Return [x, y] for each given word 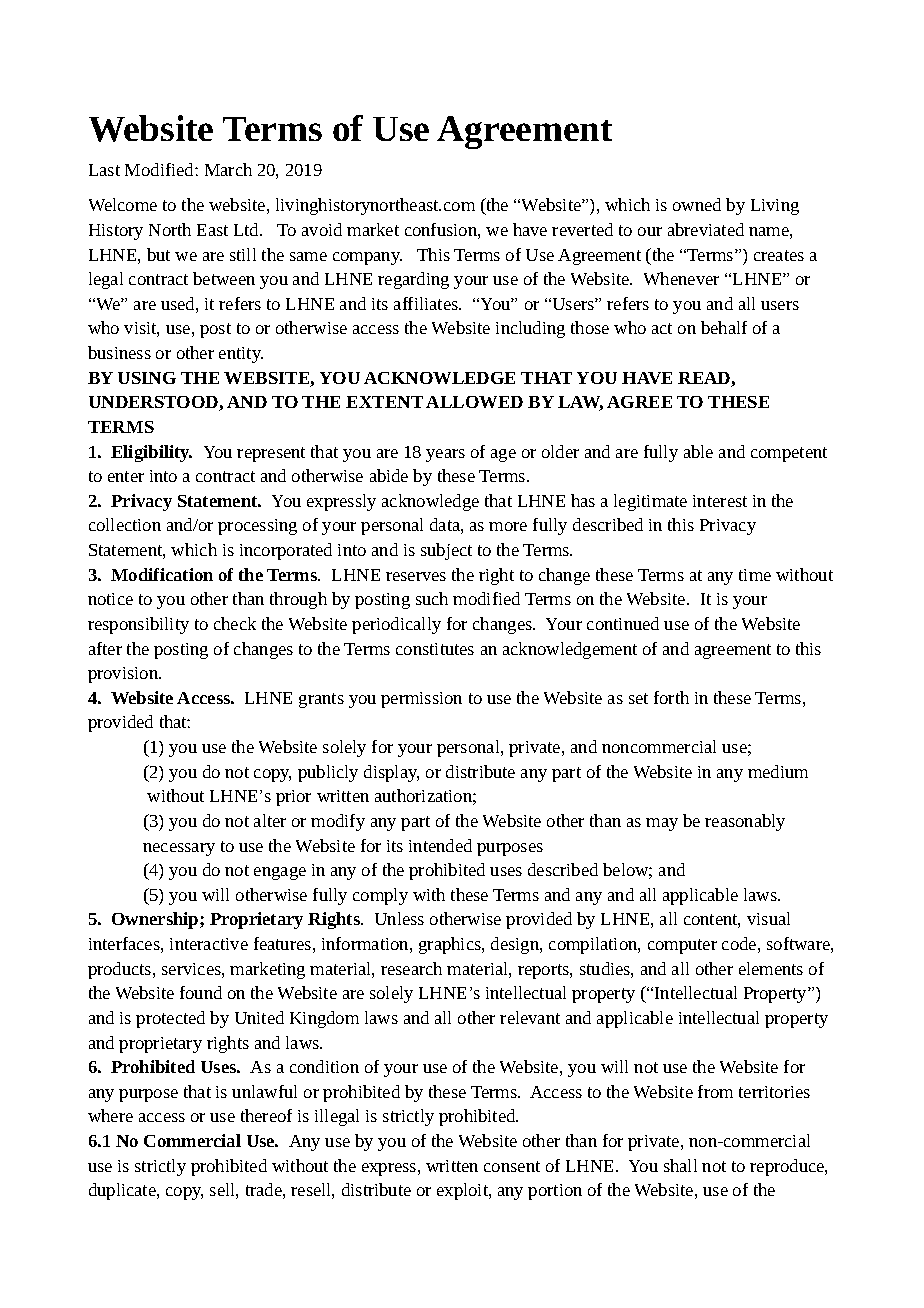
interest [720, 501]
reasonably [745, 822]
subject [446, 551]
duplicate [123, 1191]
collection [125, 524]
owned [697, 204]
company [367, 258]
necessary [179, 849]
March [228, 169]
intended [440, 845]
